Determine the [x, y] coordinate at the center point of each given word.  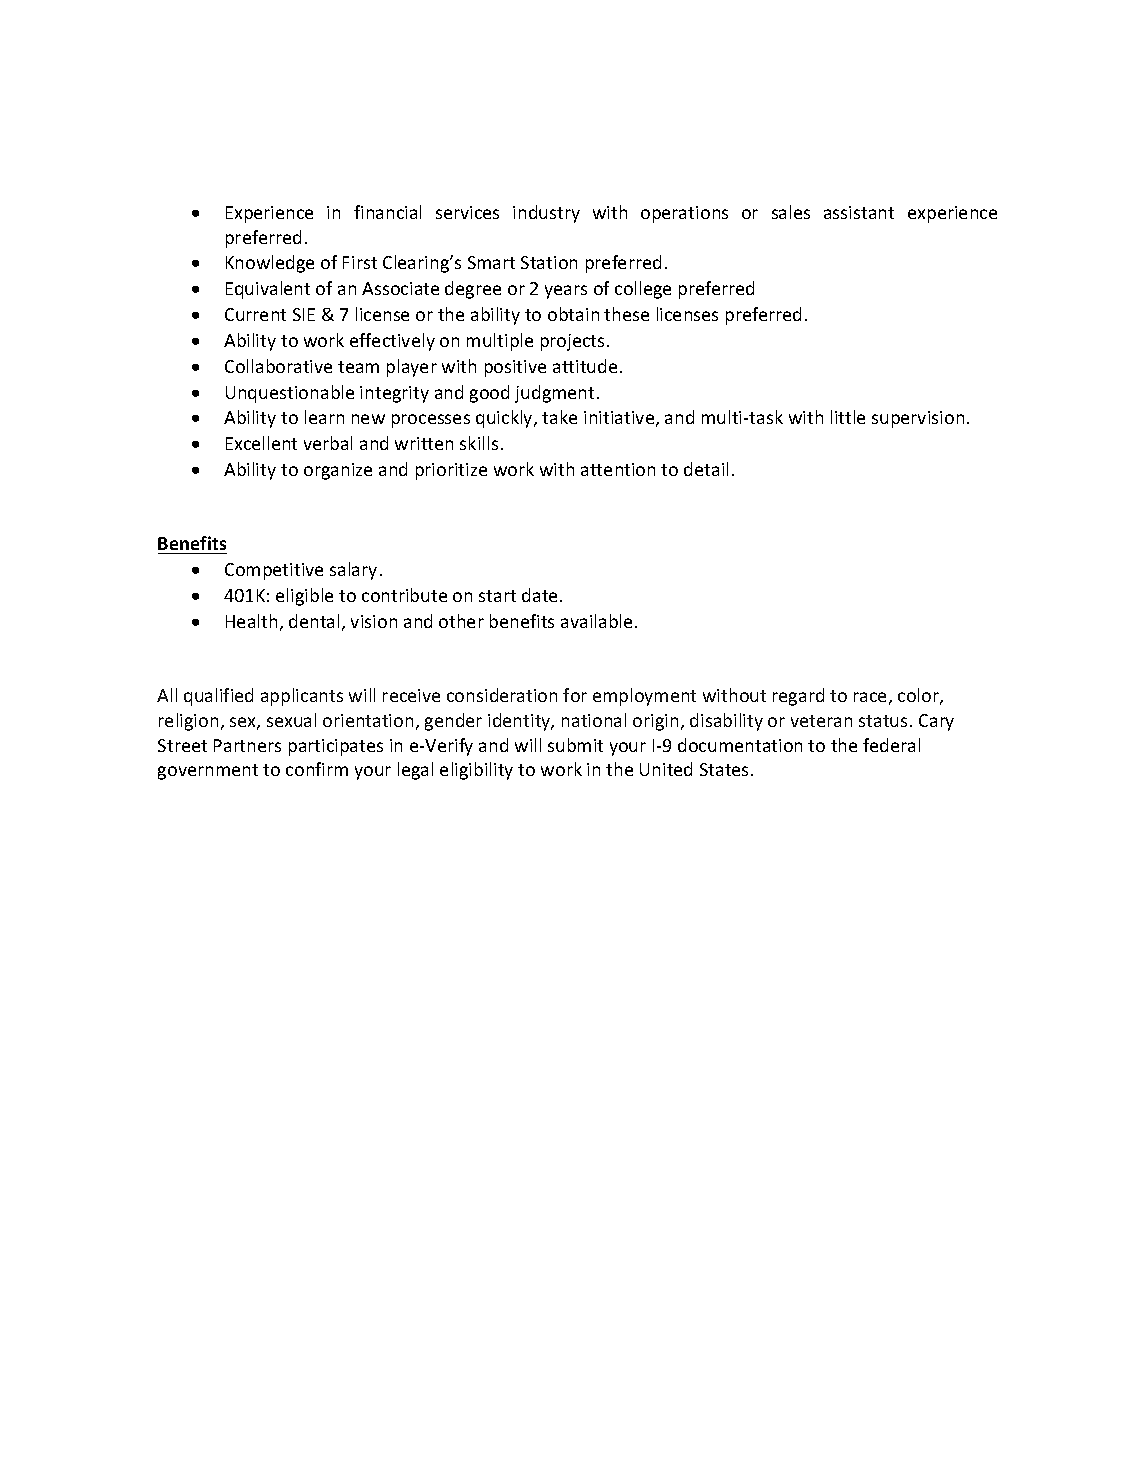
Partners [247, 745]
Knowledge [270, 264]
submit [575, 745]
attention [618, 469]
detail [706, 469]
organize [338, 471]
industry [546, 214]
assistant [859, 212]
